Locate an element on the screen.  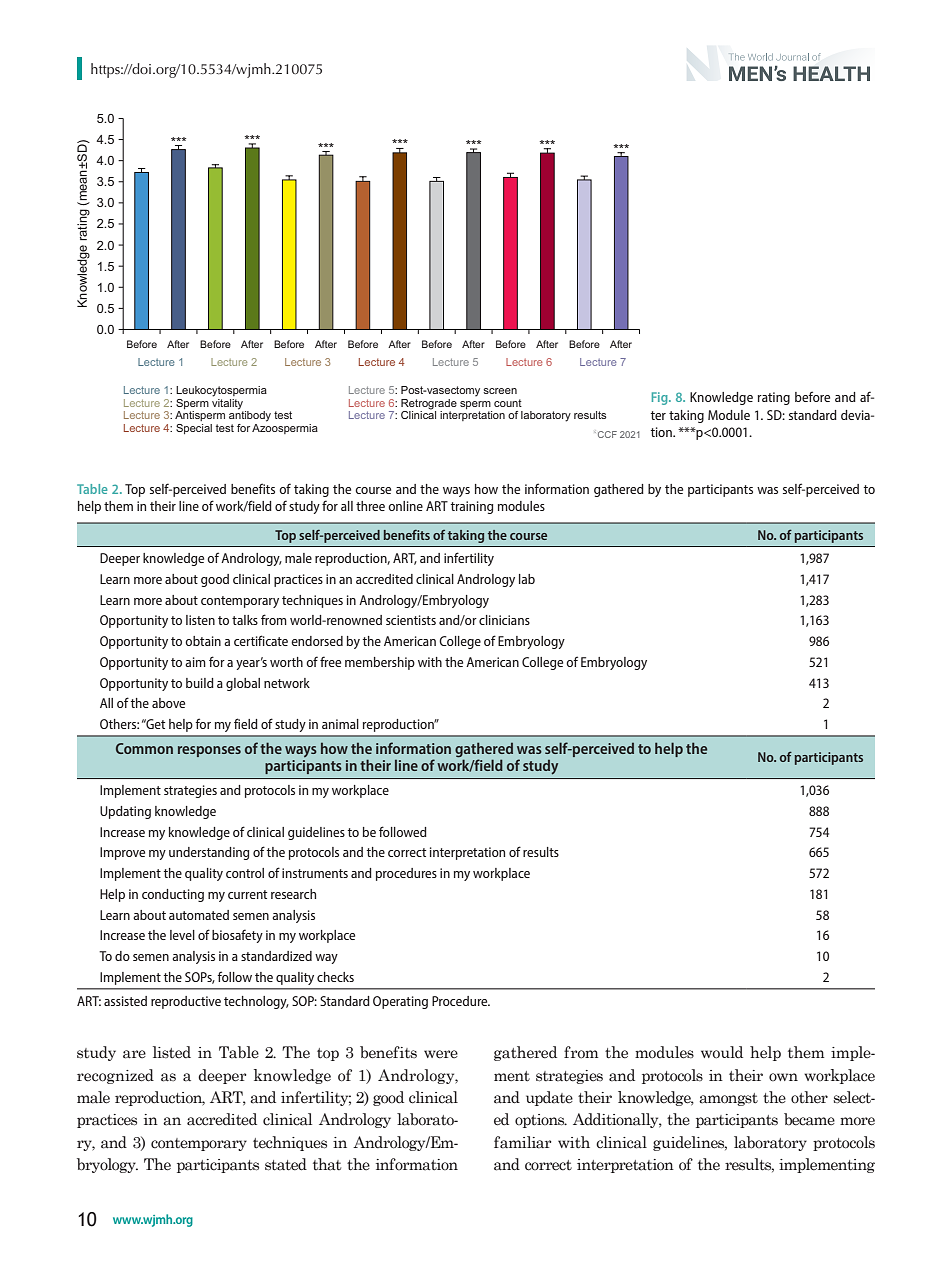
understanding is located at coordinates (209, 853).
